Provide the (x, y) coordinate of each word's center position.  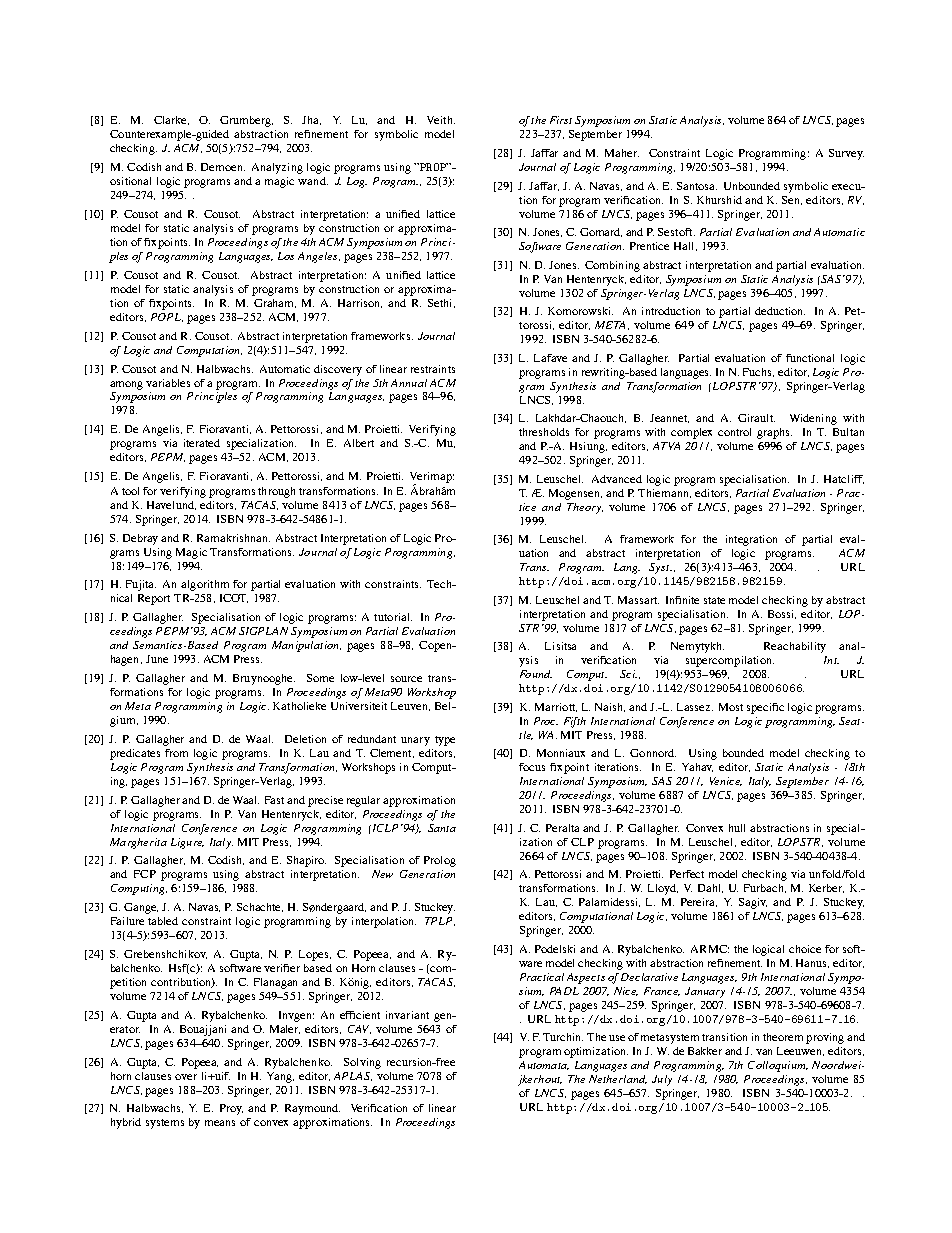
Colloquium (778, 1066)
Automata (544, 1065)
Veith (441, 120)
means (220, 1123)
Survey (846, 154)
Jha (311, 120)
